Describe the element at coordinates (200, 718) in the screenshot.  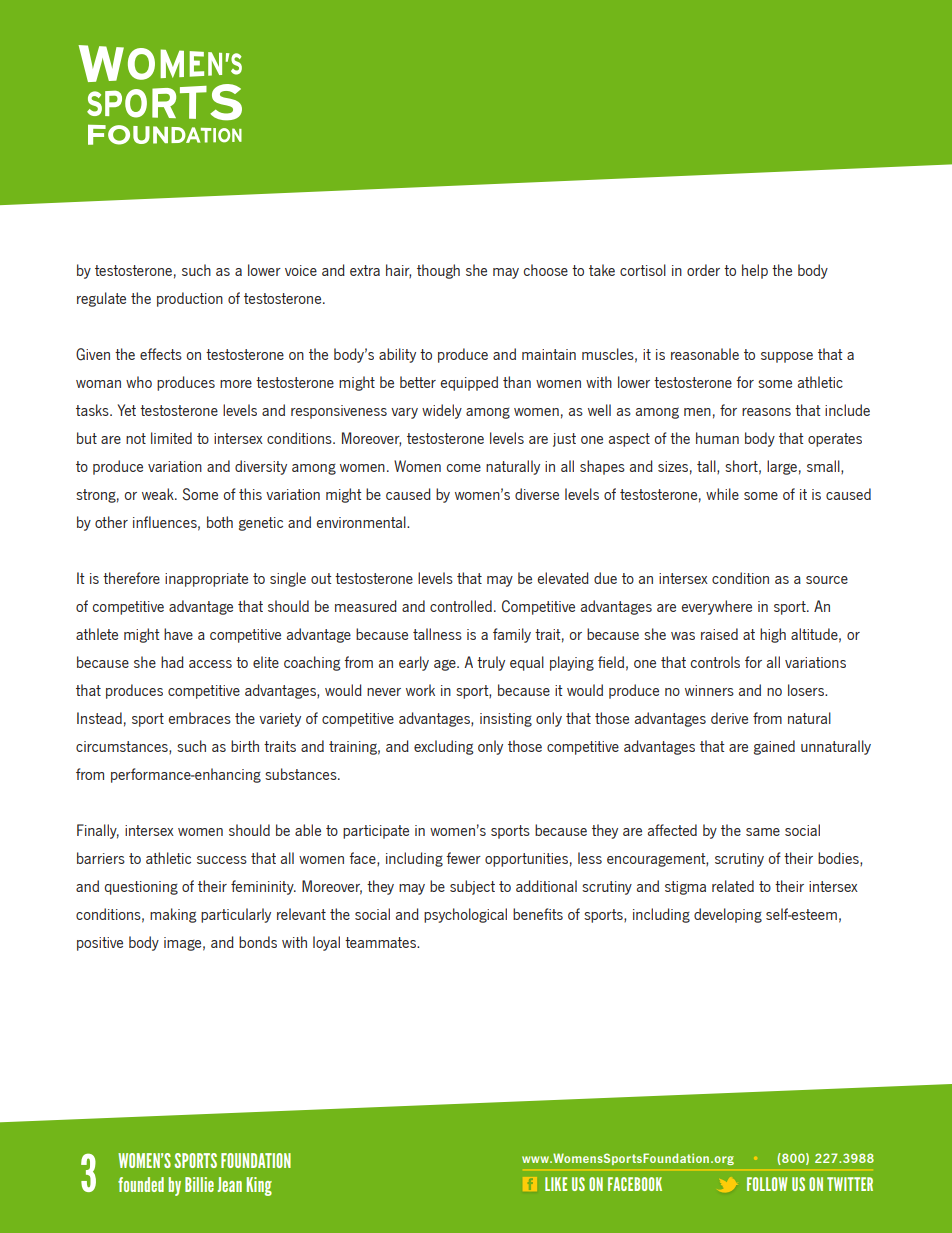
I see `embraces` at that location.
